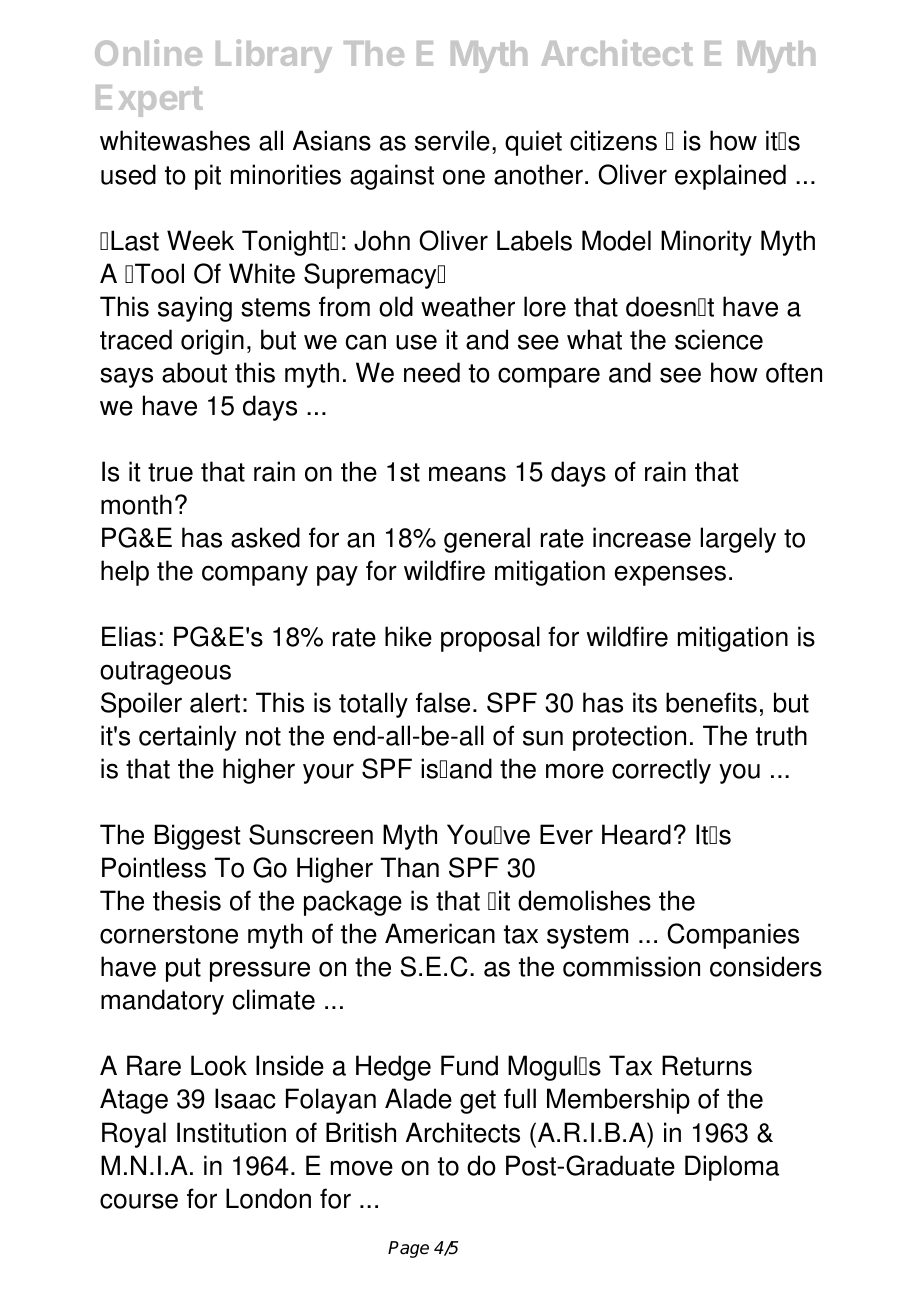  What do you see at coordinates (452, 140) in the screenshot?
I see `servile` at bounding box center [452, 140].
